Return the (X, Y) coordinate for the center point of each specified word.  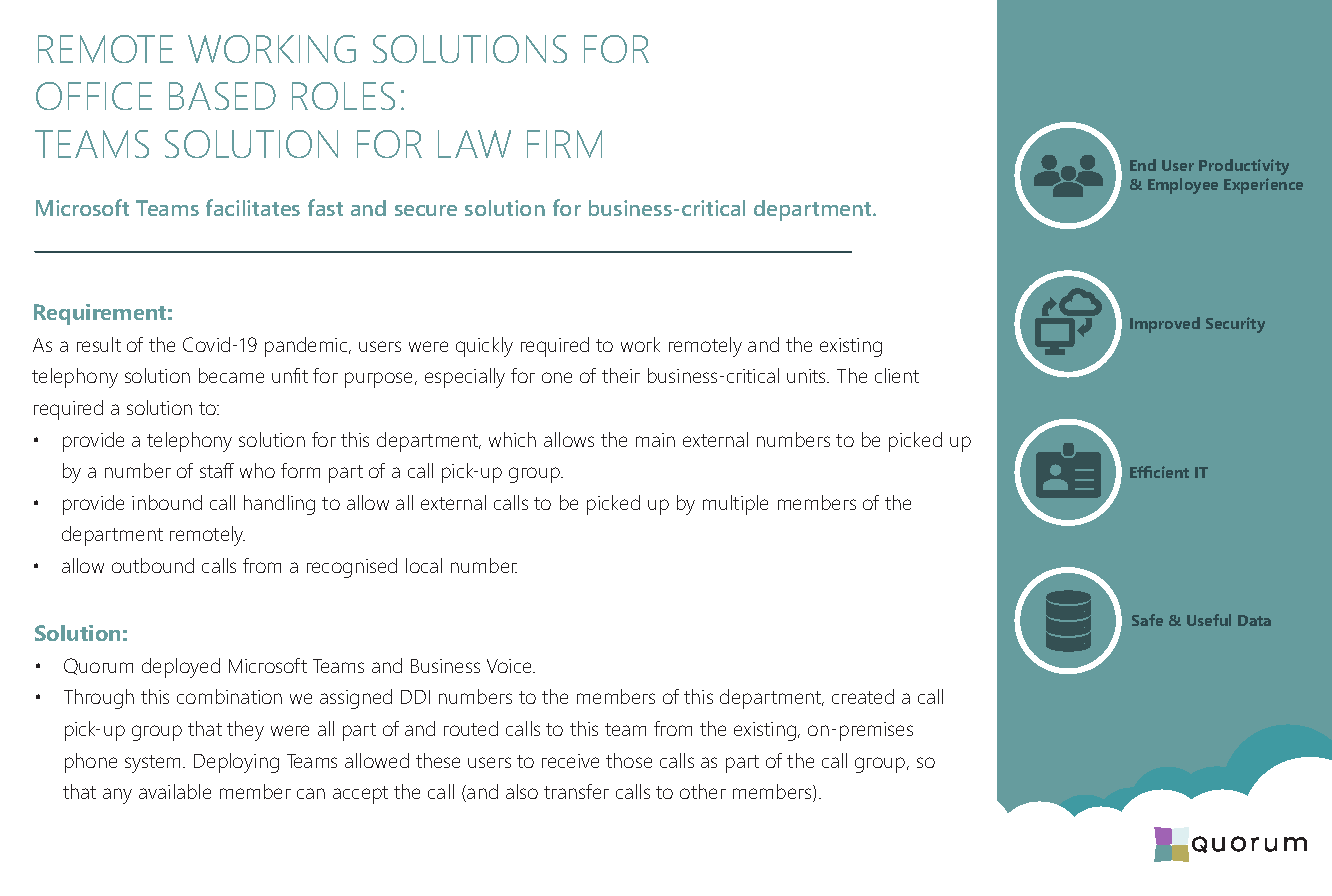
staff (217, 470)
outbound (153, 565)
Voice (510, 666)
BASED (222, 96)
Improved (1165, 325)
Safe (1147, 620)
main (655, 440)
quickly (484, 347)
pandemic (307, 347)
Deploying (236, 763)
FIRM (564, 144)
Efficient (1159, 472)
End (1143, 165)
